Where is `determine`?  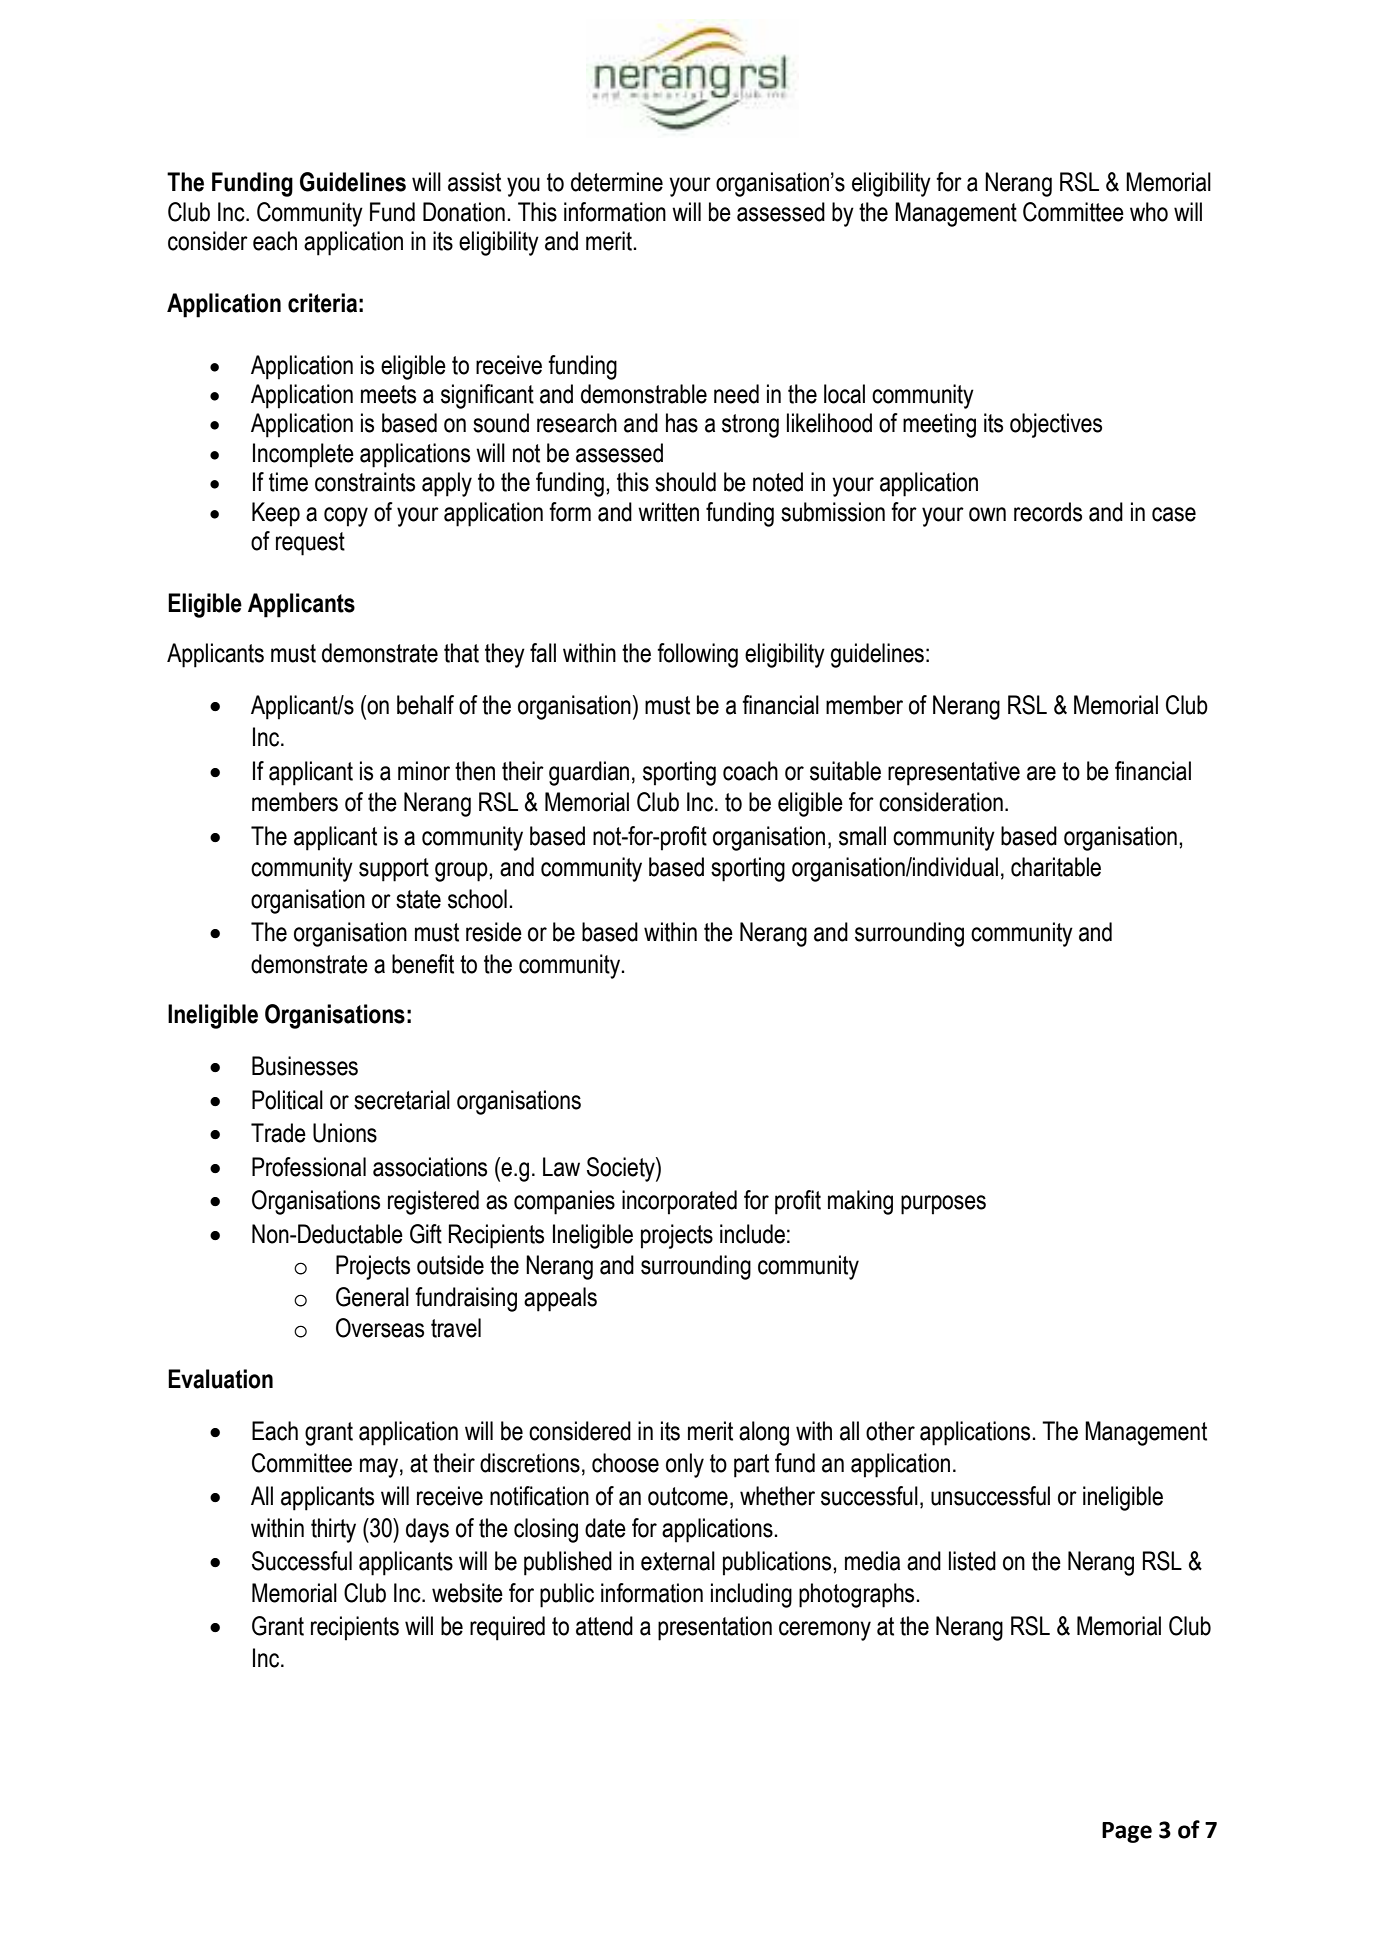 determine is located at coordinates (617, 182).
